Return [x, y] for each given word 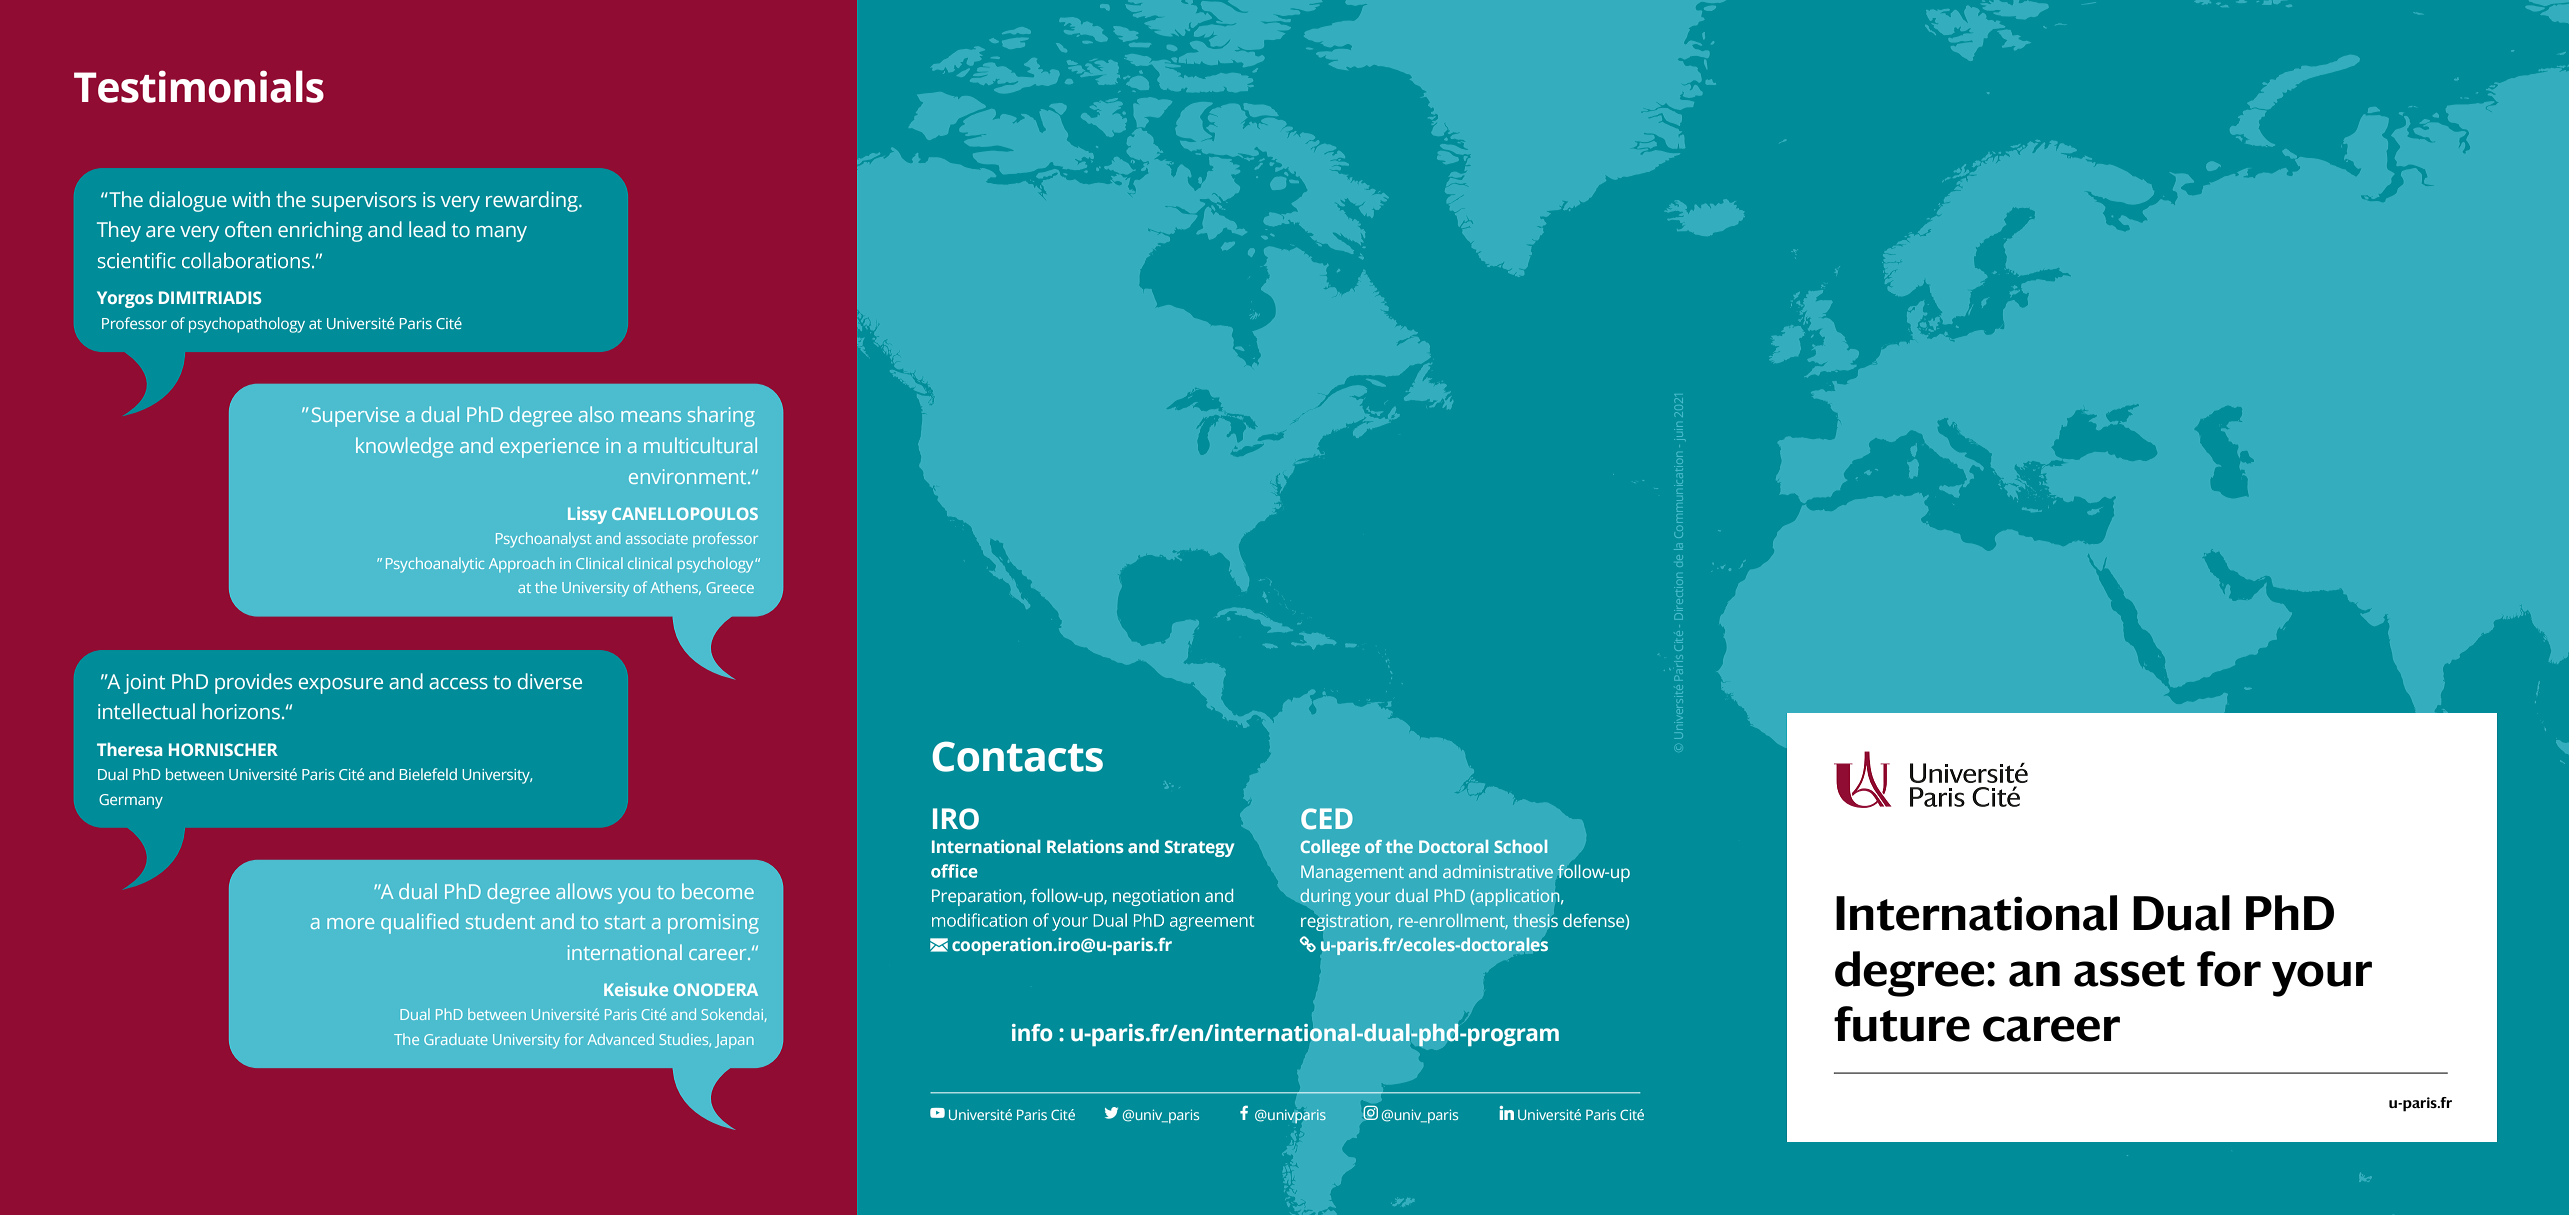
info [1032, 1033]
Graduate [455, 1039]
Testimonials [199, 86]
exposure [341, 686]
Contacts [1017, 756]
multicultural [700, 445]
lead [427, 229]
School [1520, 846]
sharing [721, 416]
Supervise [355, 417]
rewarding [533, 201]
